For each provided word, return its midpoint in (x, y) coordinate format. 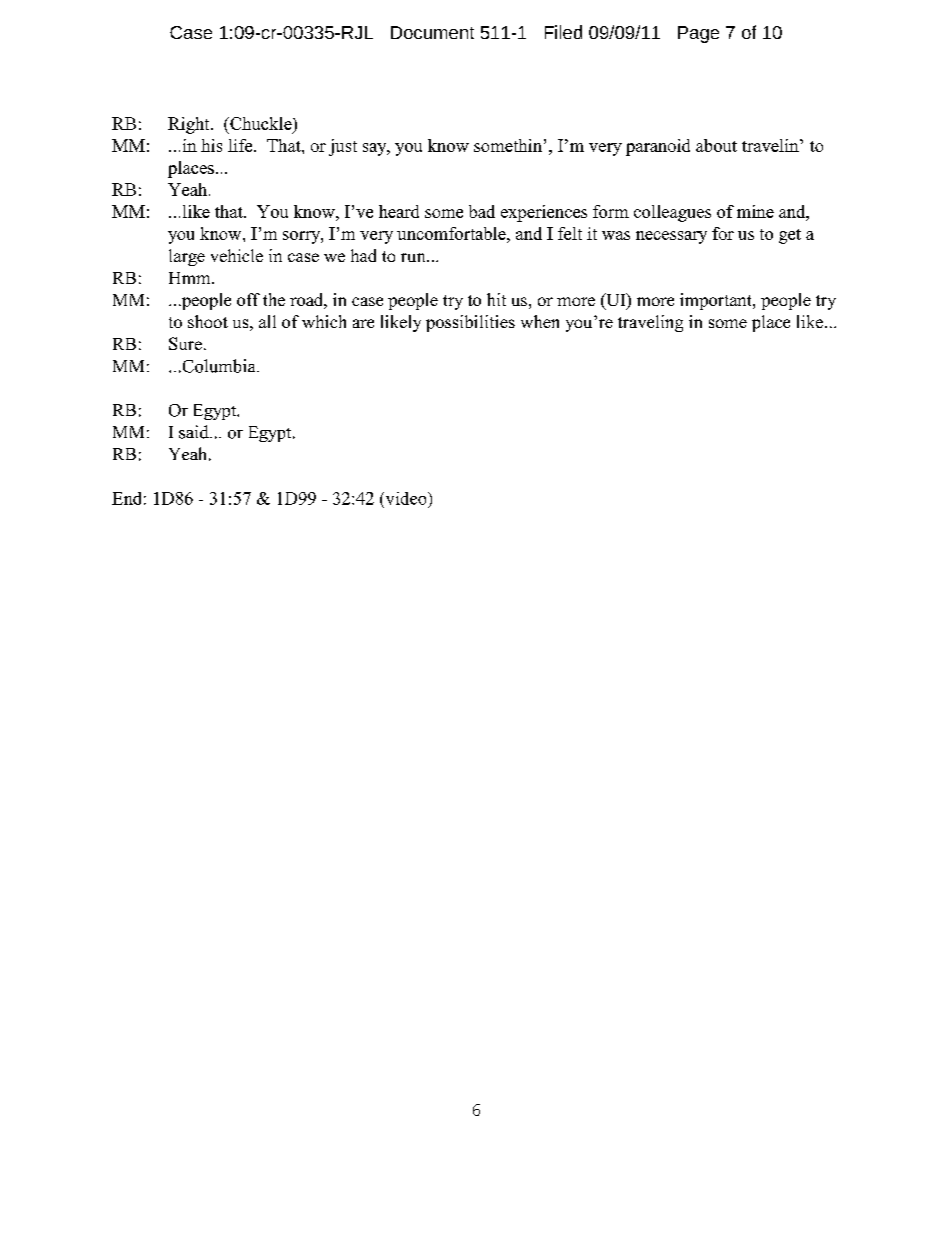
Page (698, 34)
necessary (671, 237)
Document (432, 32)
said (195, 432)
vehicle (237, 255)
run (414, 257)
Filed (563, 32)
